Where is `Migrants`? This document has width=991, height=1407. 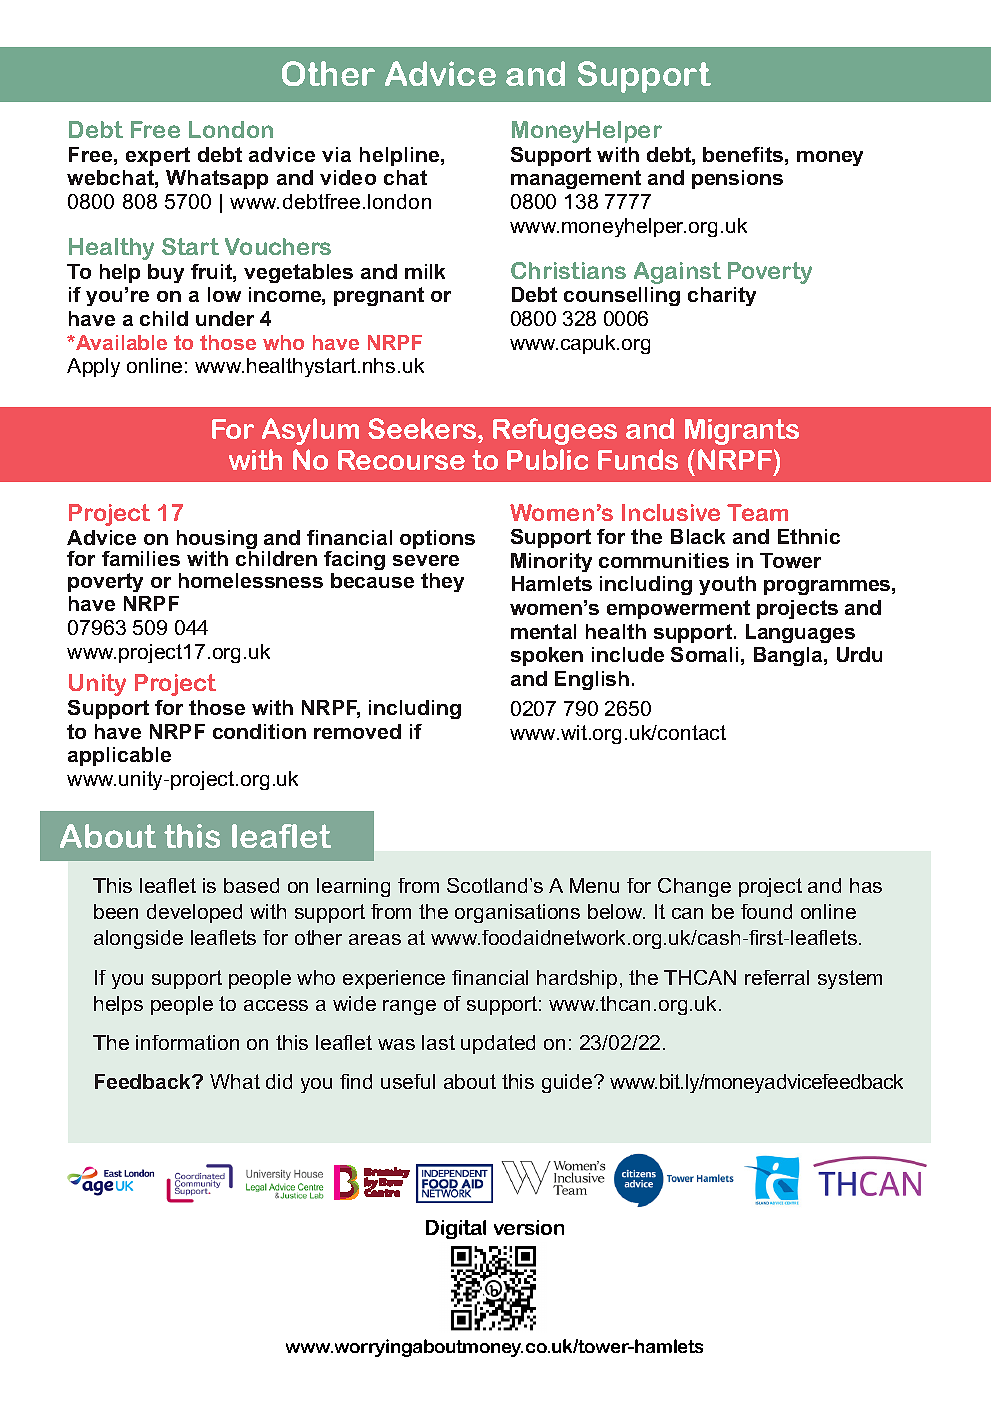
Migrants is located at coordinates (742, 432).
